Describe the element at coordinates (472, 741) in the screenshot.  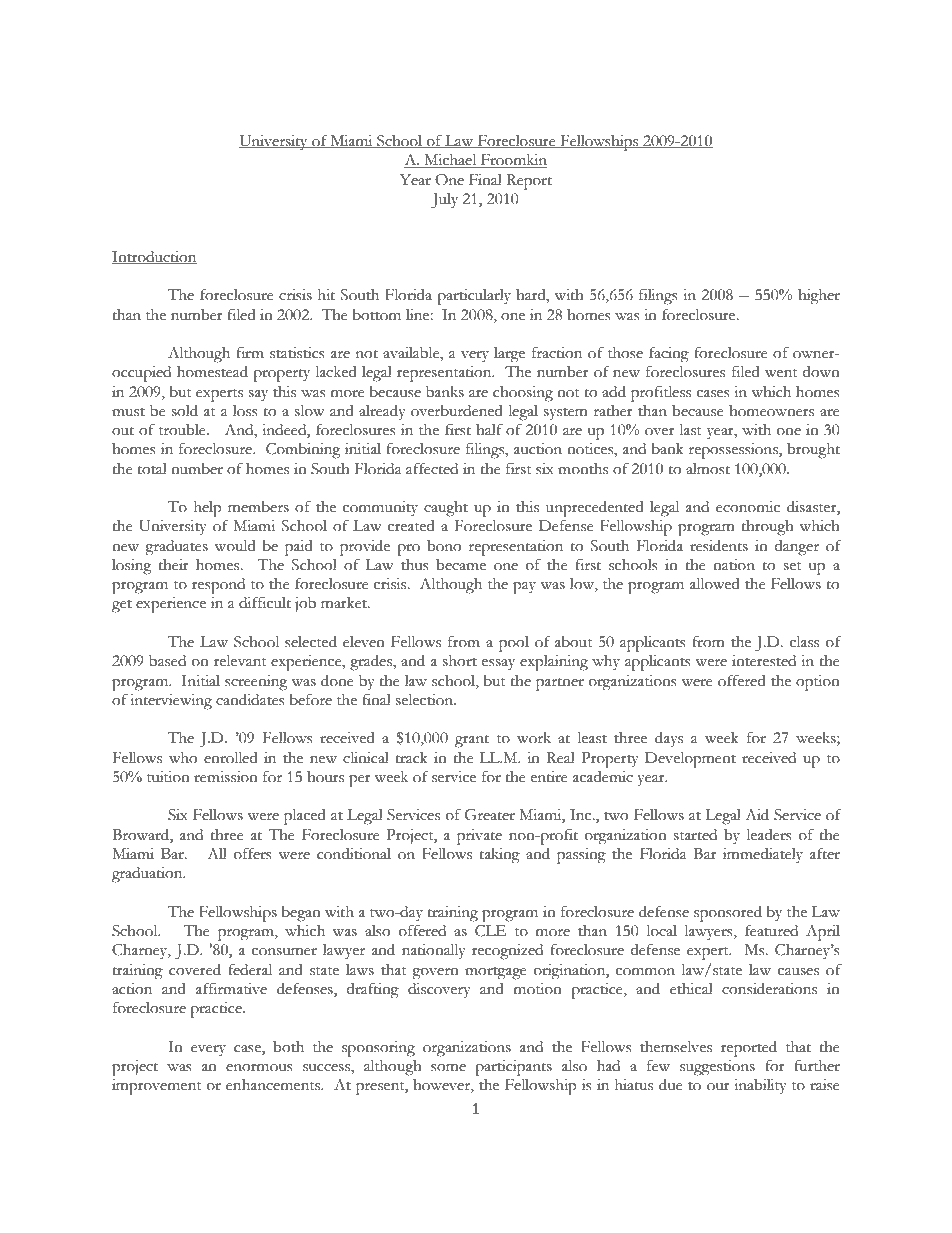
I see `grant` at that location.
